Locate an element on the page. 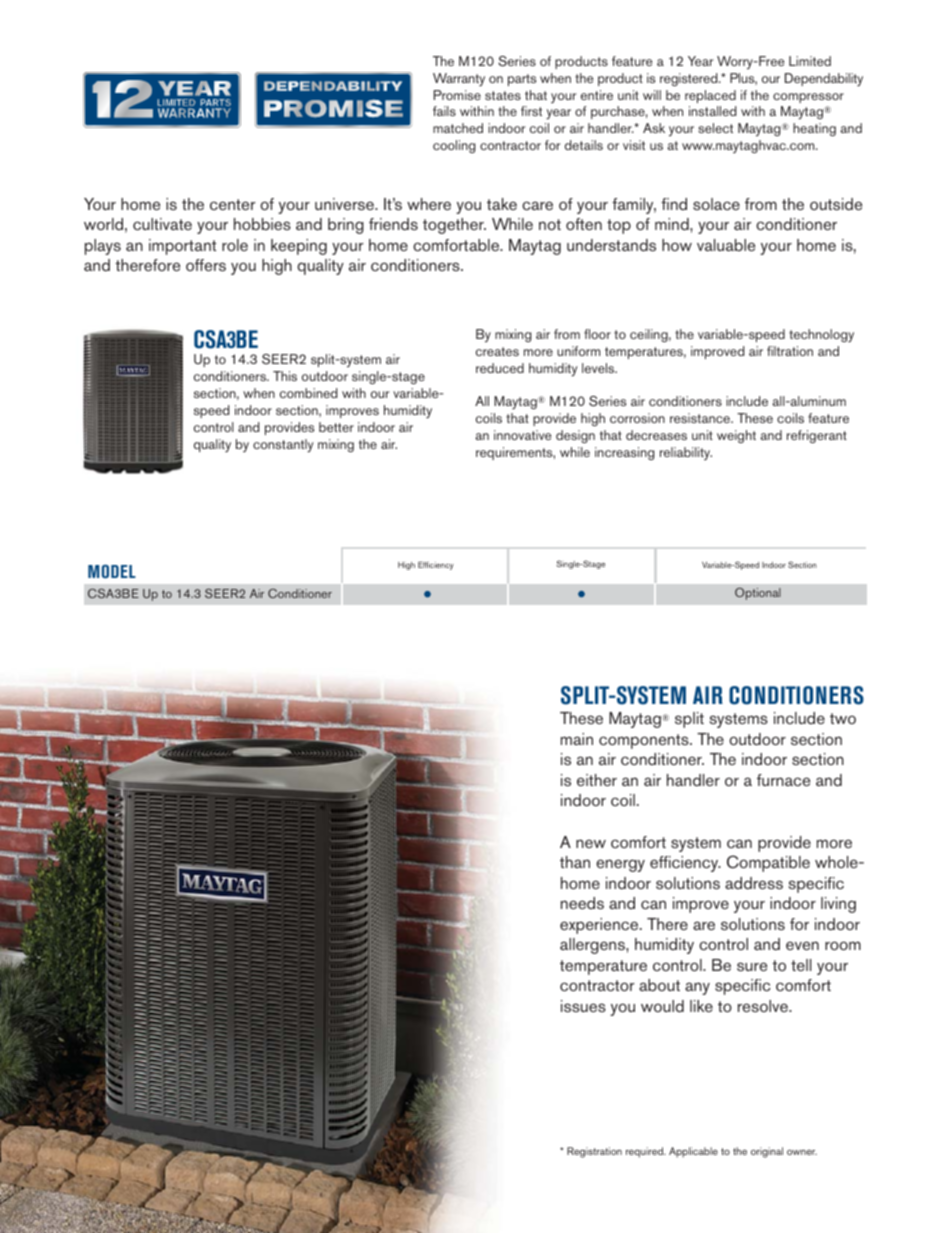 This image has height=1233, width=952. center is located at coordinates (233, 204).
